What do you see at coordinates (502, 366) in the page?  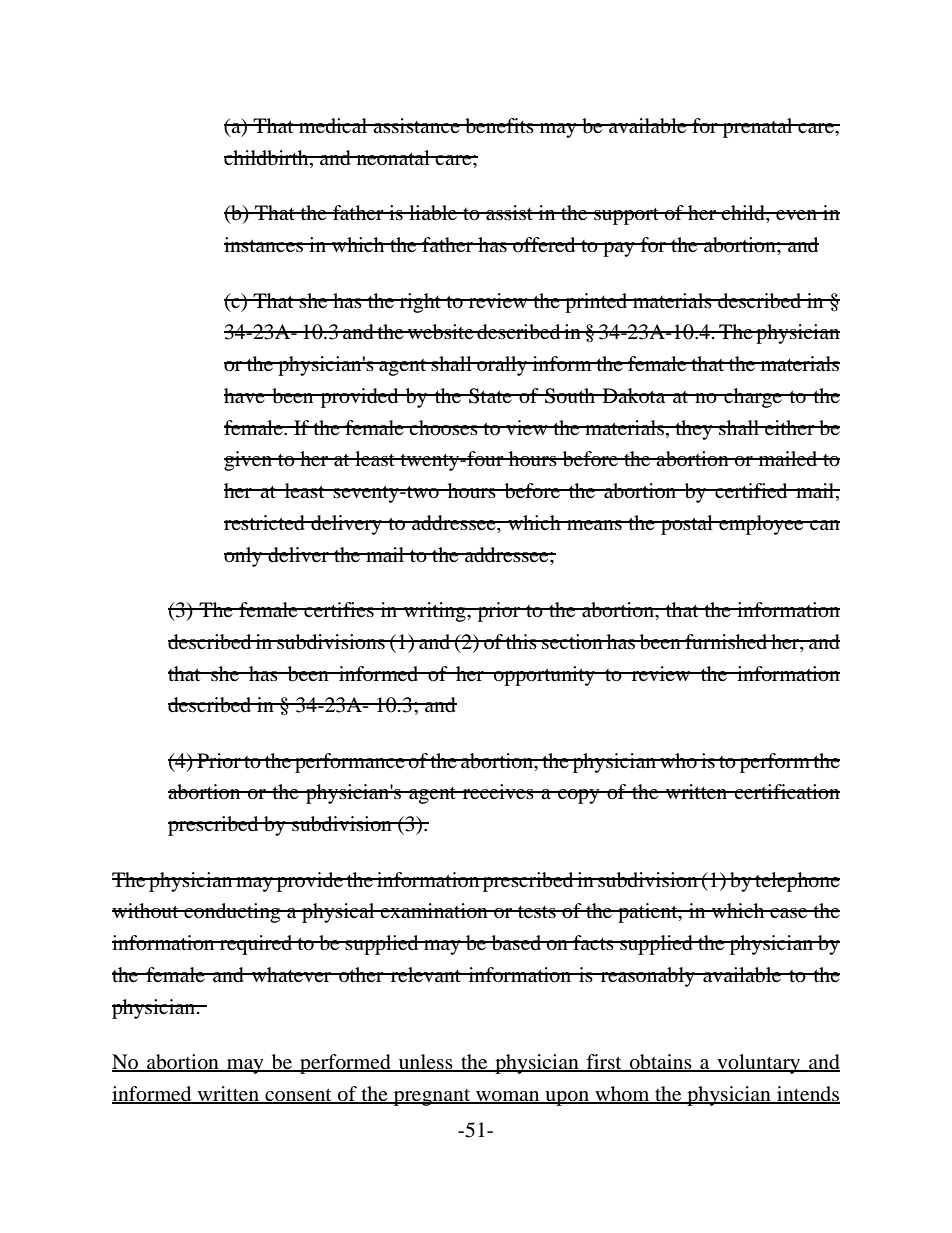 I see `orally` at bounding box center [502, 366].
